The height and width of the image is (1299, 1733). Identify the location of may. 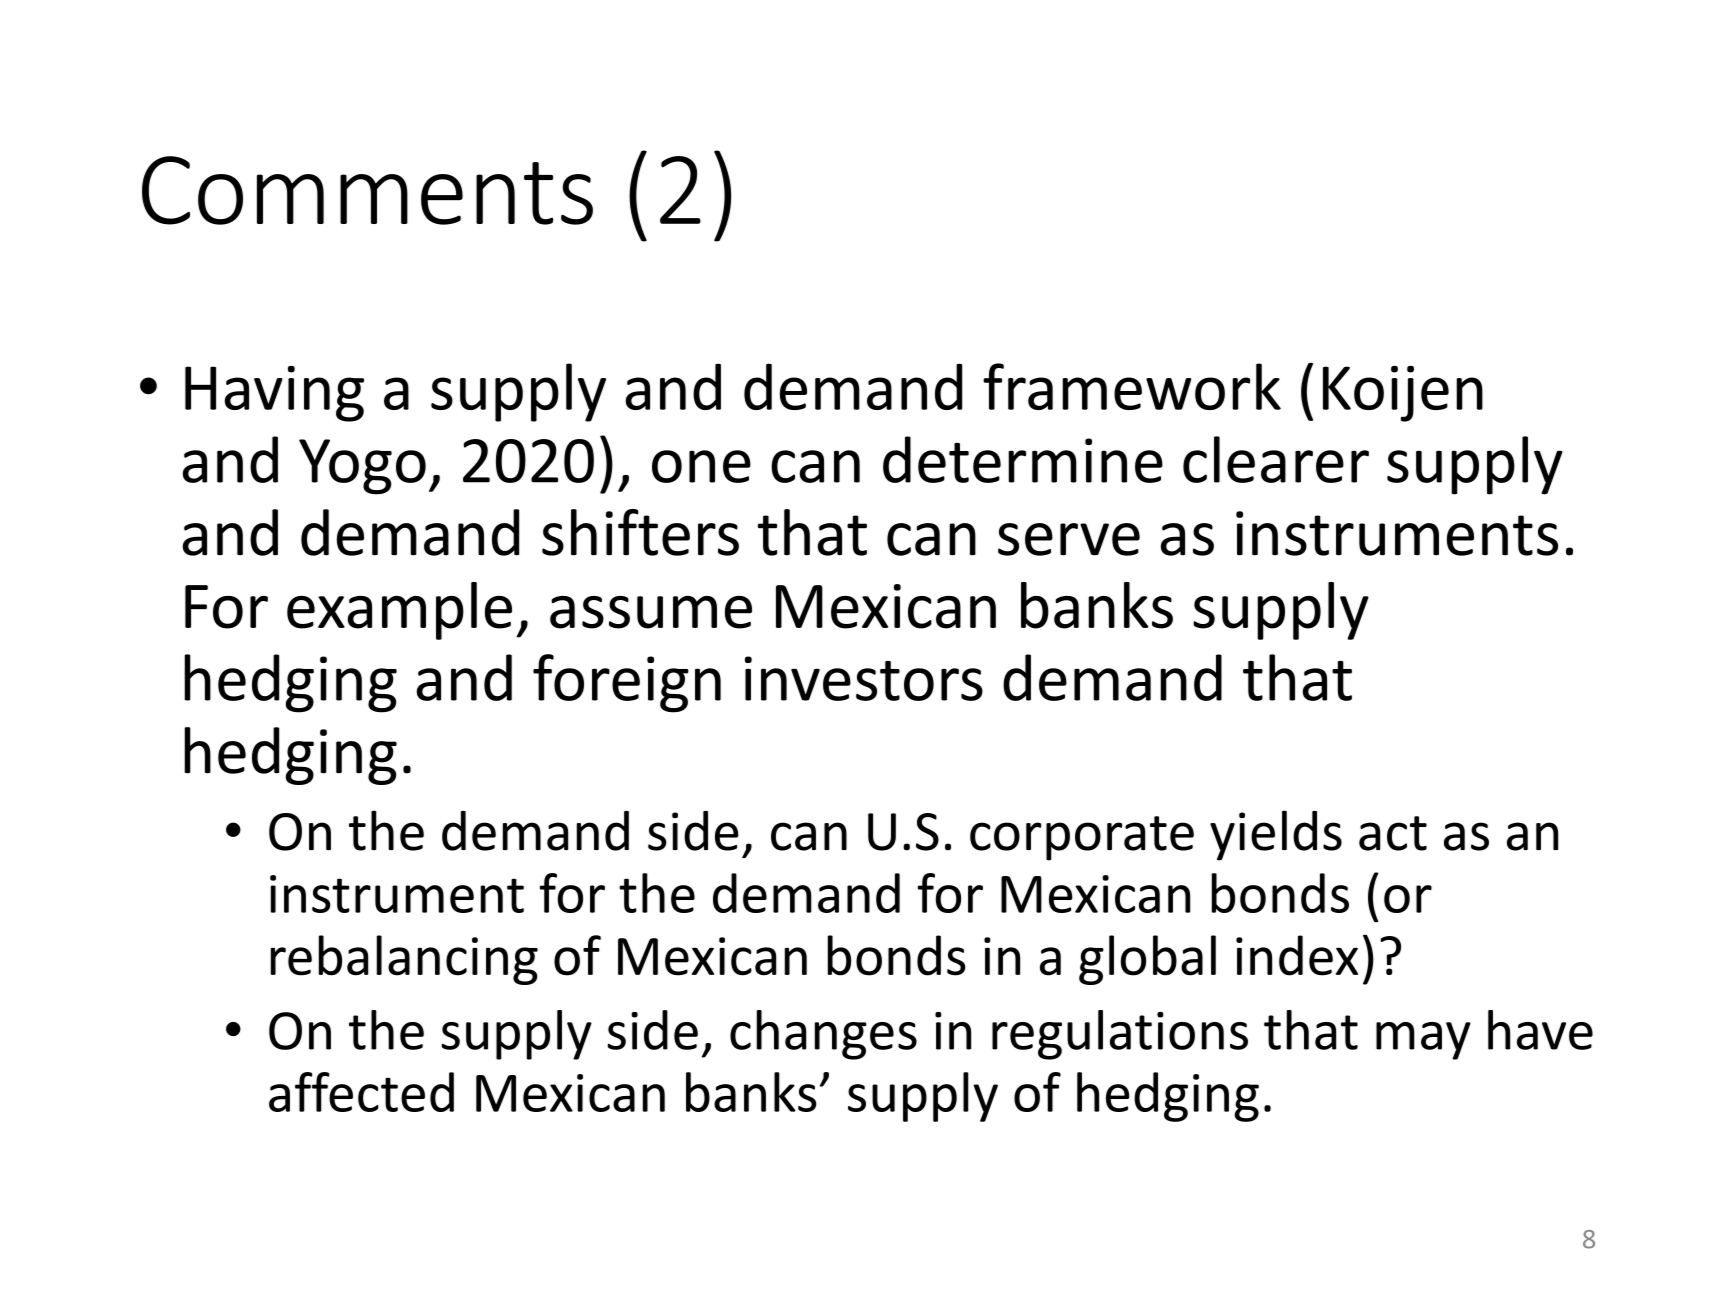
(1423, 1041).
